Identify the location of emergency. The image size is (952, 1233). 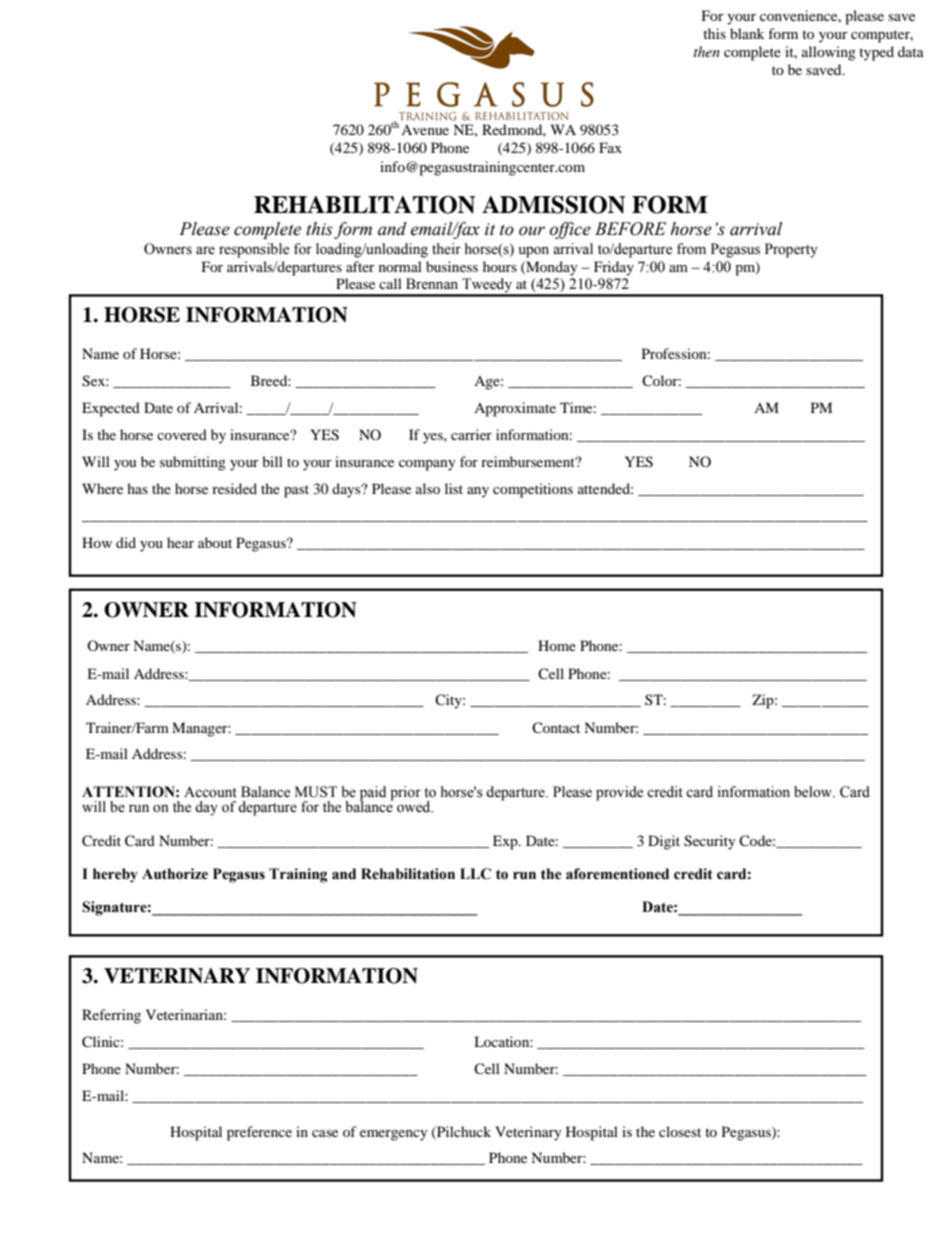
(394, 1135).
